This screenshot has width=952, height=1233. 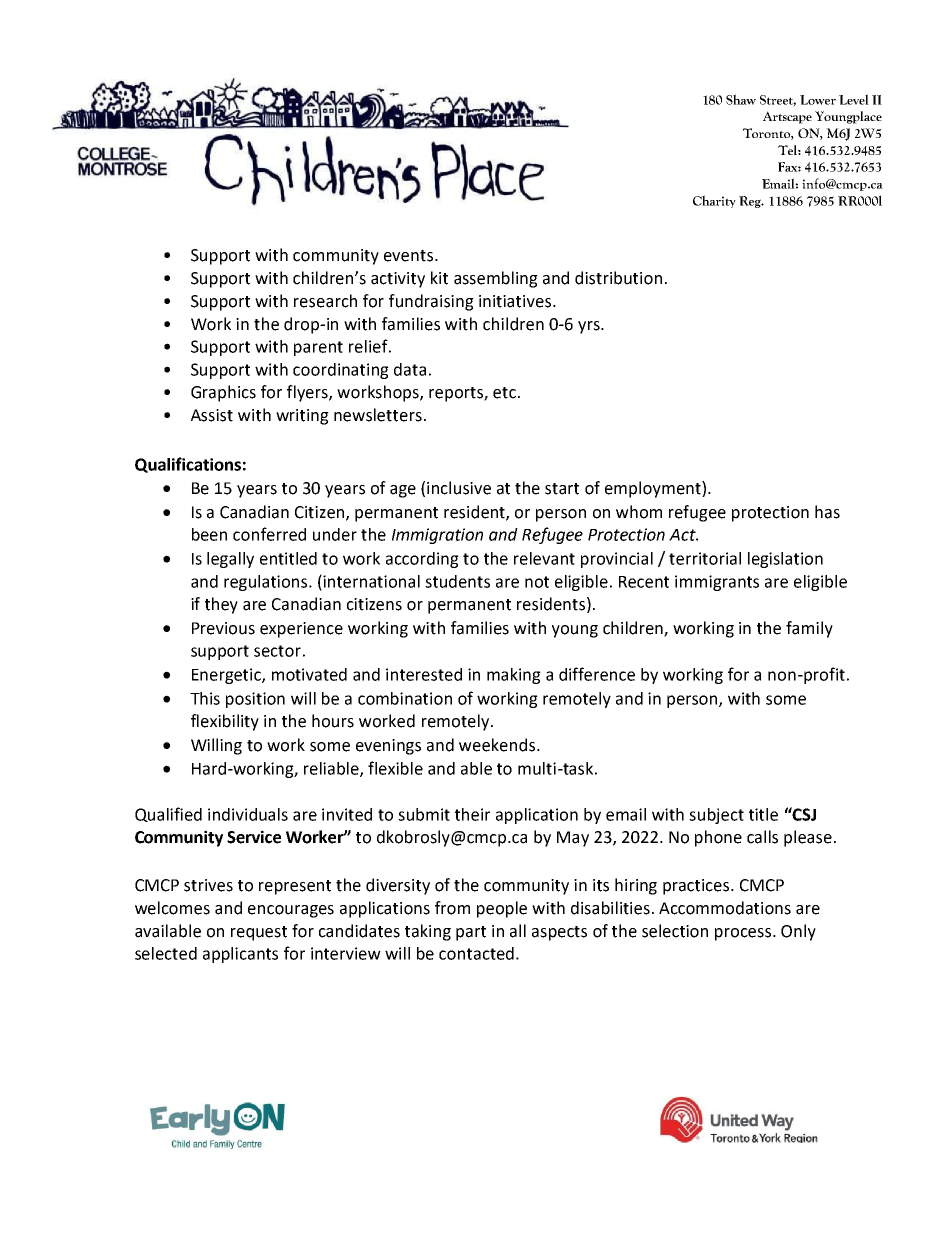 I want to click on relevant, so click(x=544, y=558).
